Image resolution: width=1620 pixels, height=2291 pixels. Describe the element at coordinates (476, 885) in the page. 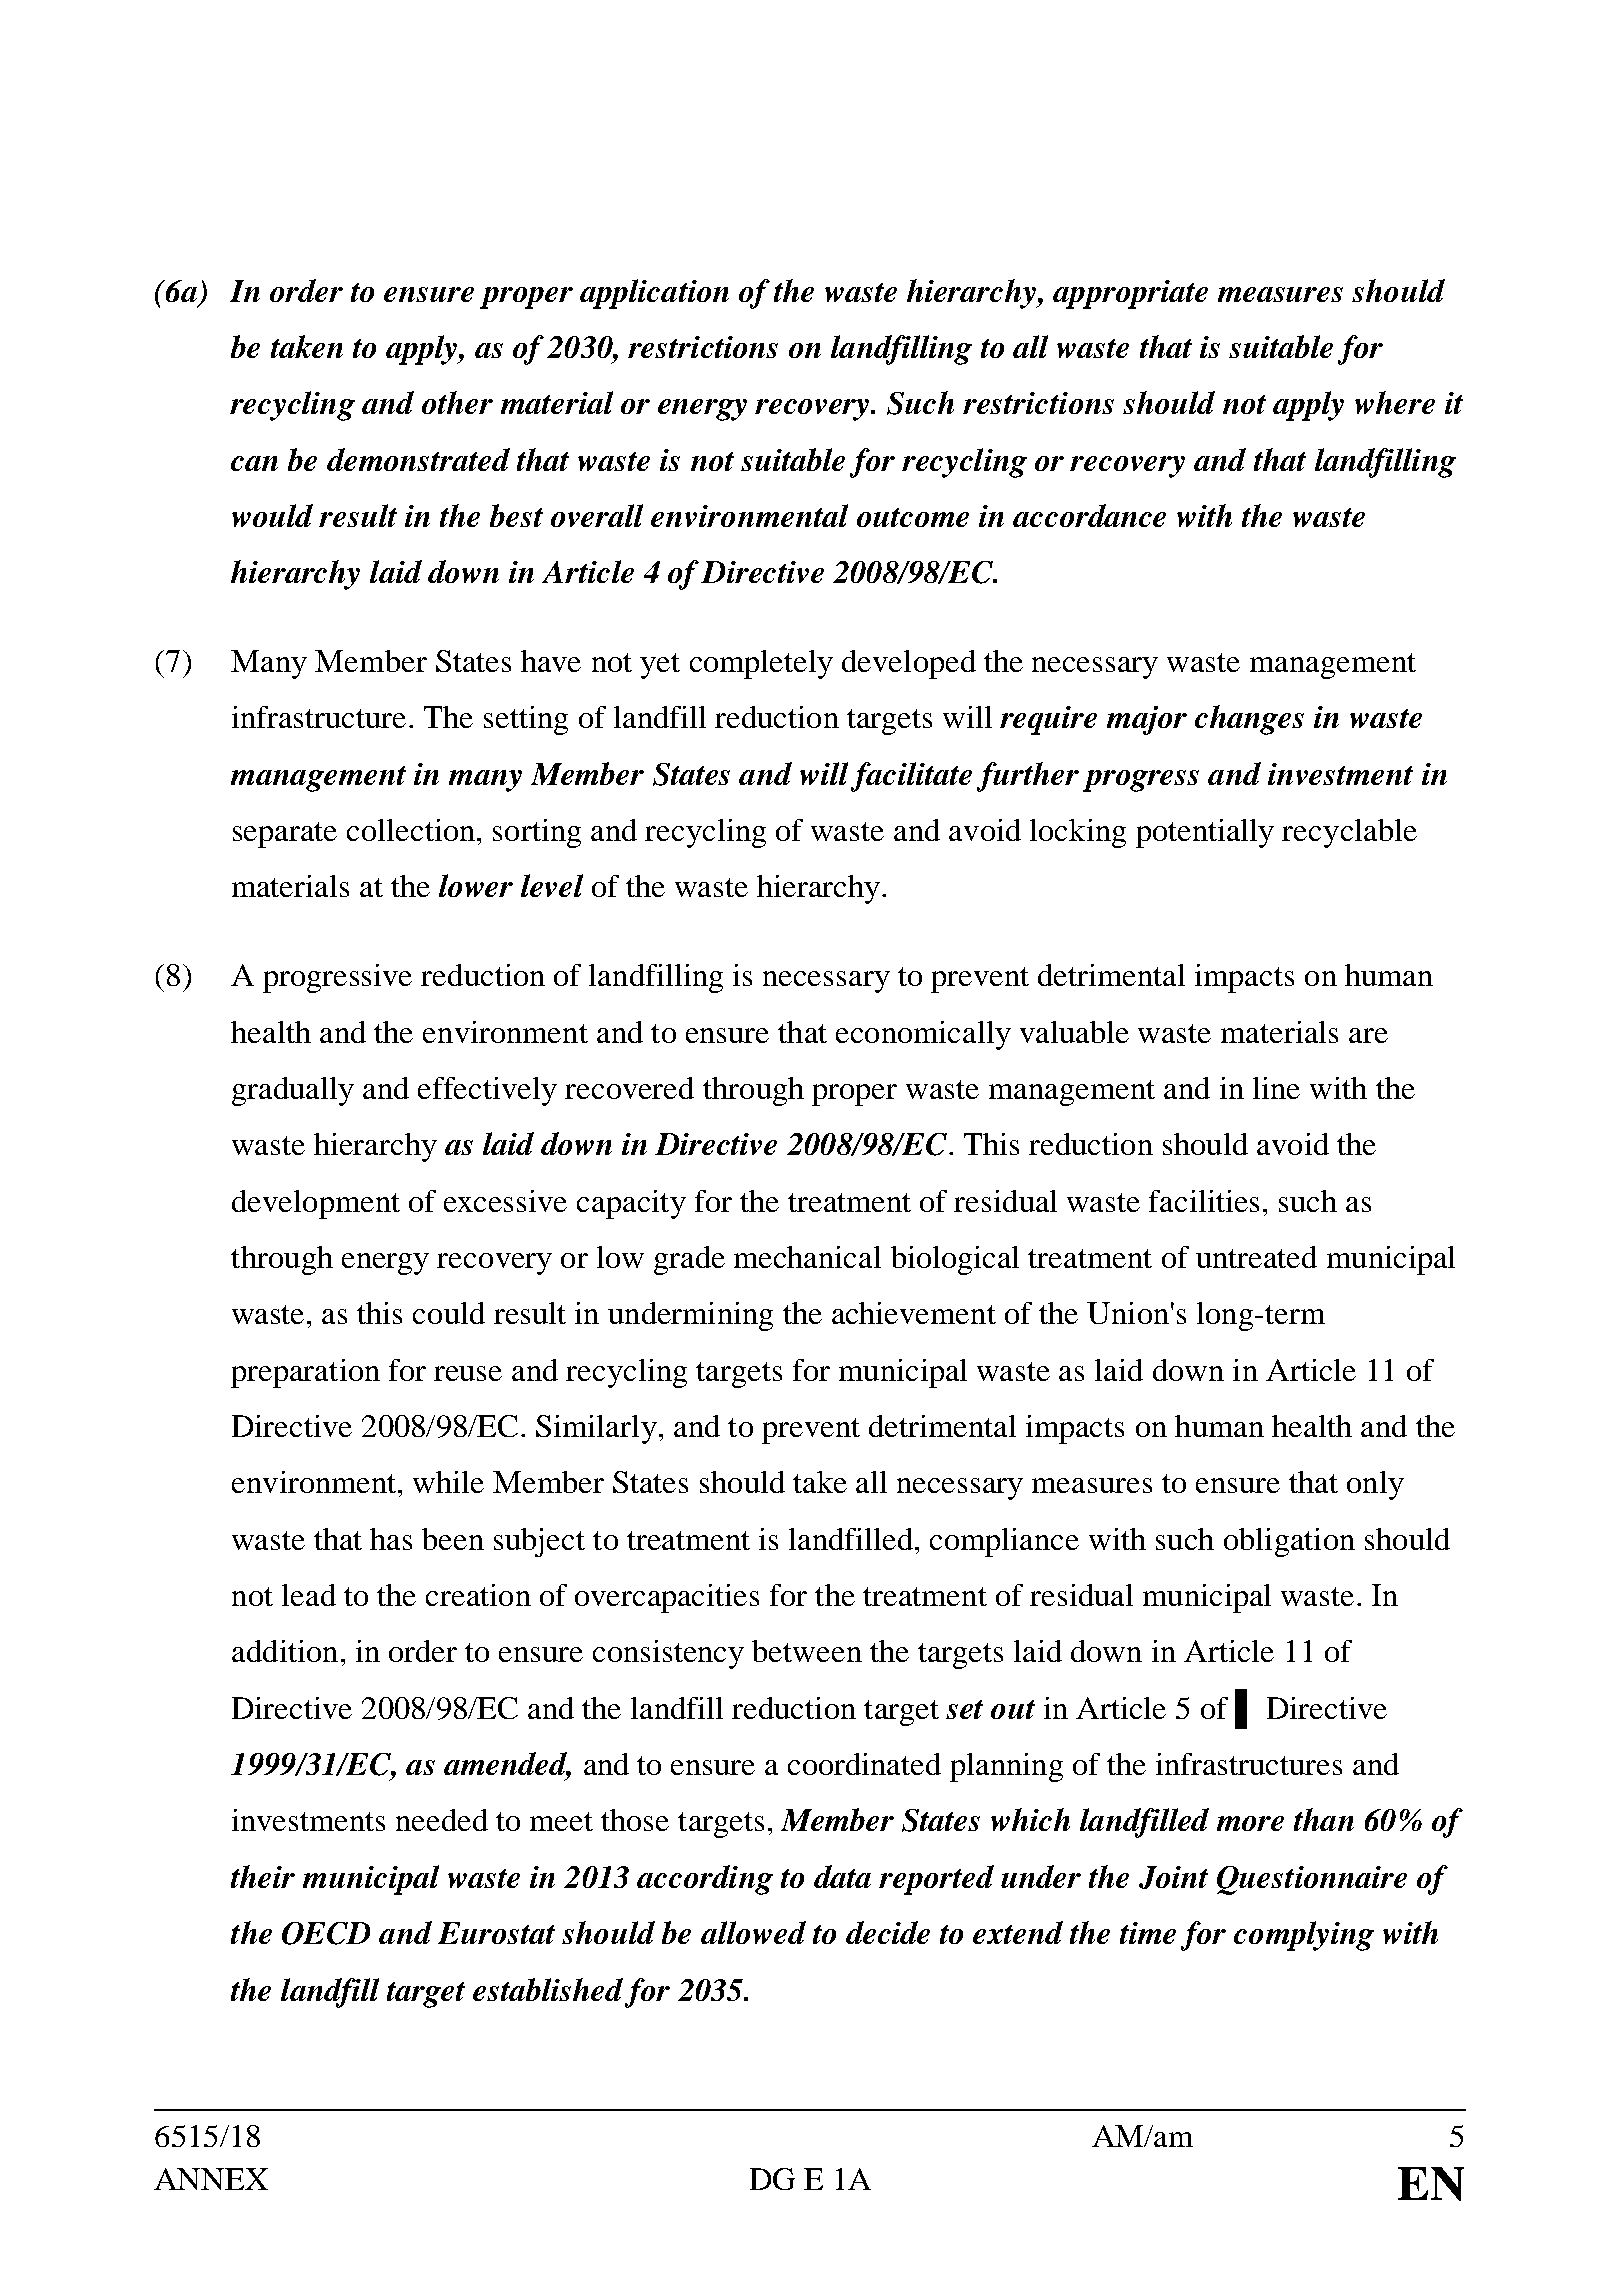

I see `lower` at that location.
